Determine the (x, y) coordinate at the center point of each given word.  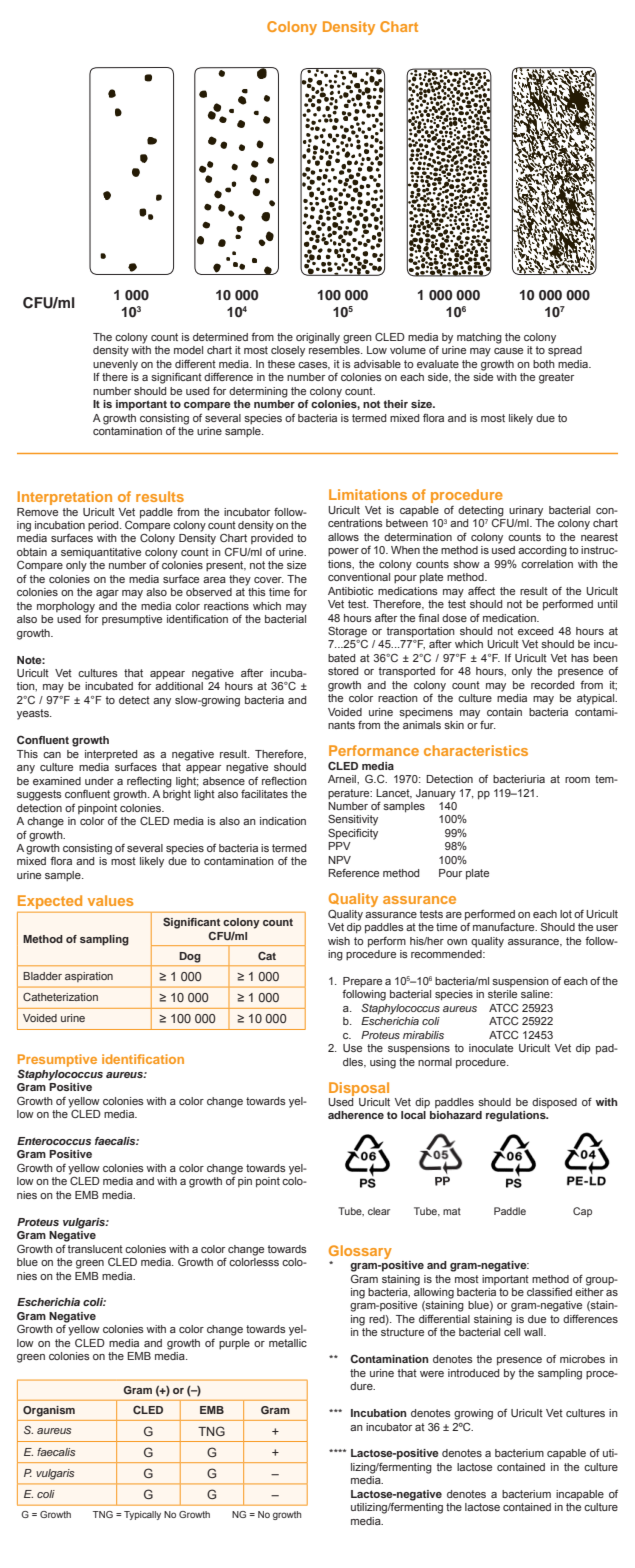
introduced (473, 1373)
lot (566, 914)
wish (339, 941)
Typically (142, 1515)
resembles (335, 350)
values (110, 900)
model (188, 350)
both (544, 364)
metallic (288, 1343)
